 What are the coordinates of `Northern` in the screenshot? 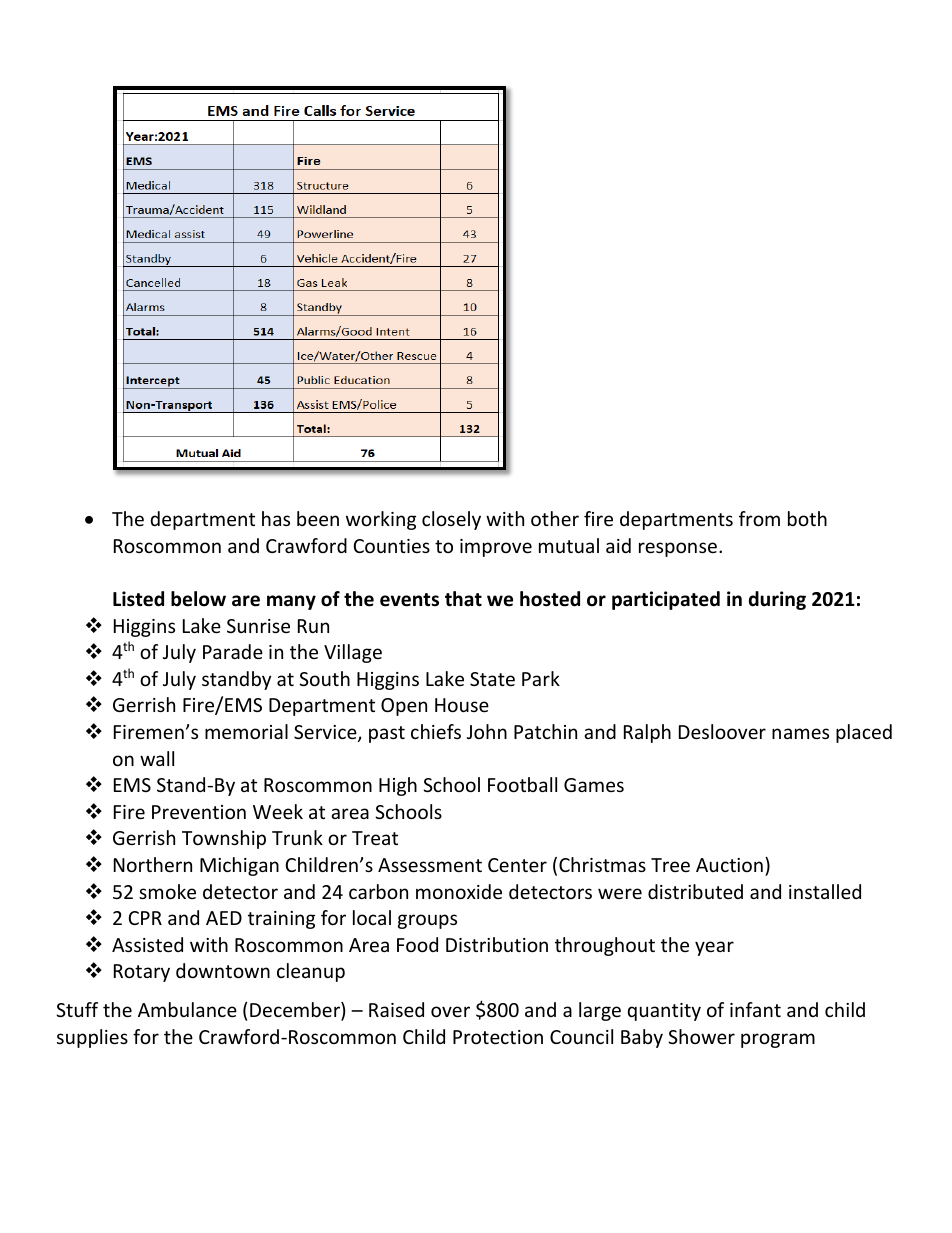 It's located at (153, 864).
